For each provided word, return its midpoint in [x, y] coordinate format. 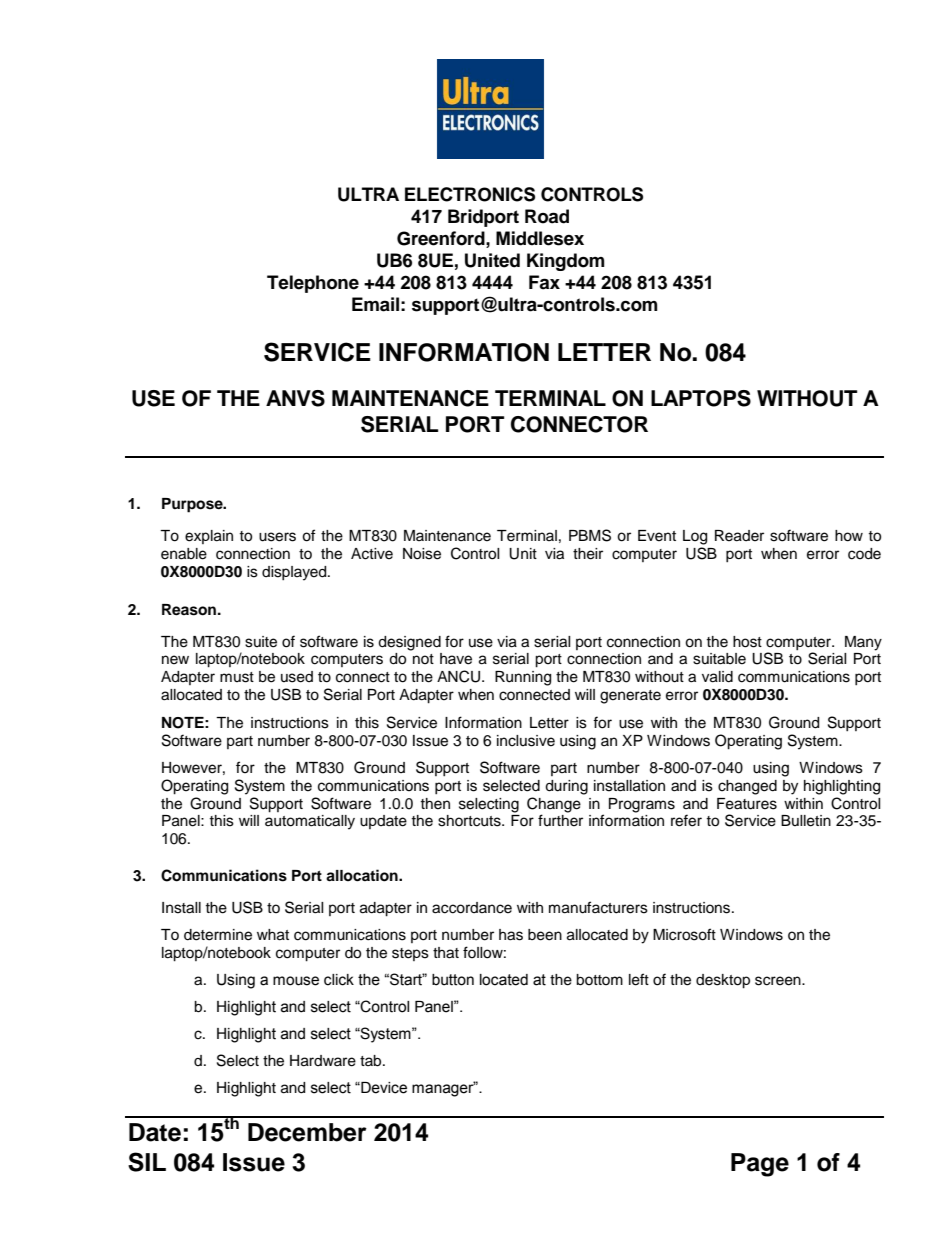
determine [218, 935]
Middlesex [540, 238]
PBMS [590, 535]
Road [547, 216]
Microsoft [684, 934]
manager [444, 1090]
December [307, 1132]
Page [760, 1165]
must [237, 677]
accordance [472, 908]
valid [717, 677]
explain [209, 537]
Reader [739, 536]
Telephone [313, 284]
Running [523, 678]
